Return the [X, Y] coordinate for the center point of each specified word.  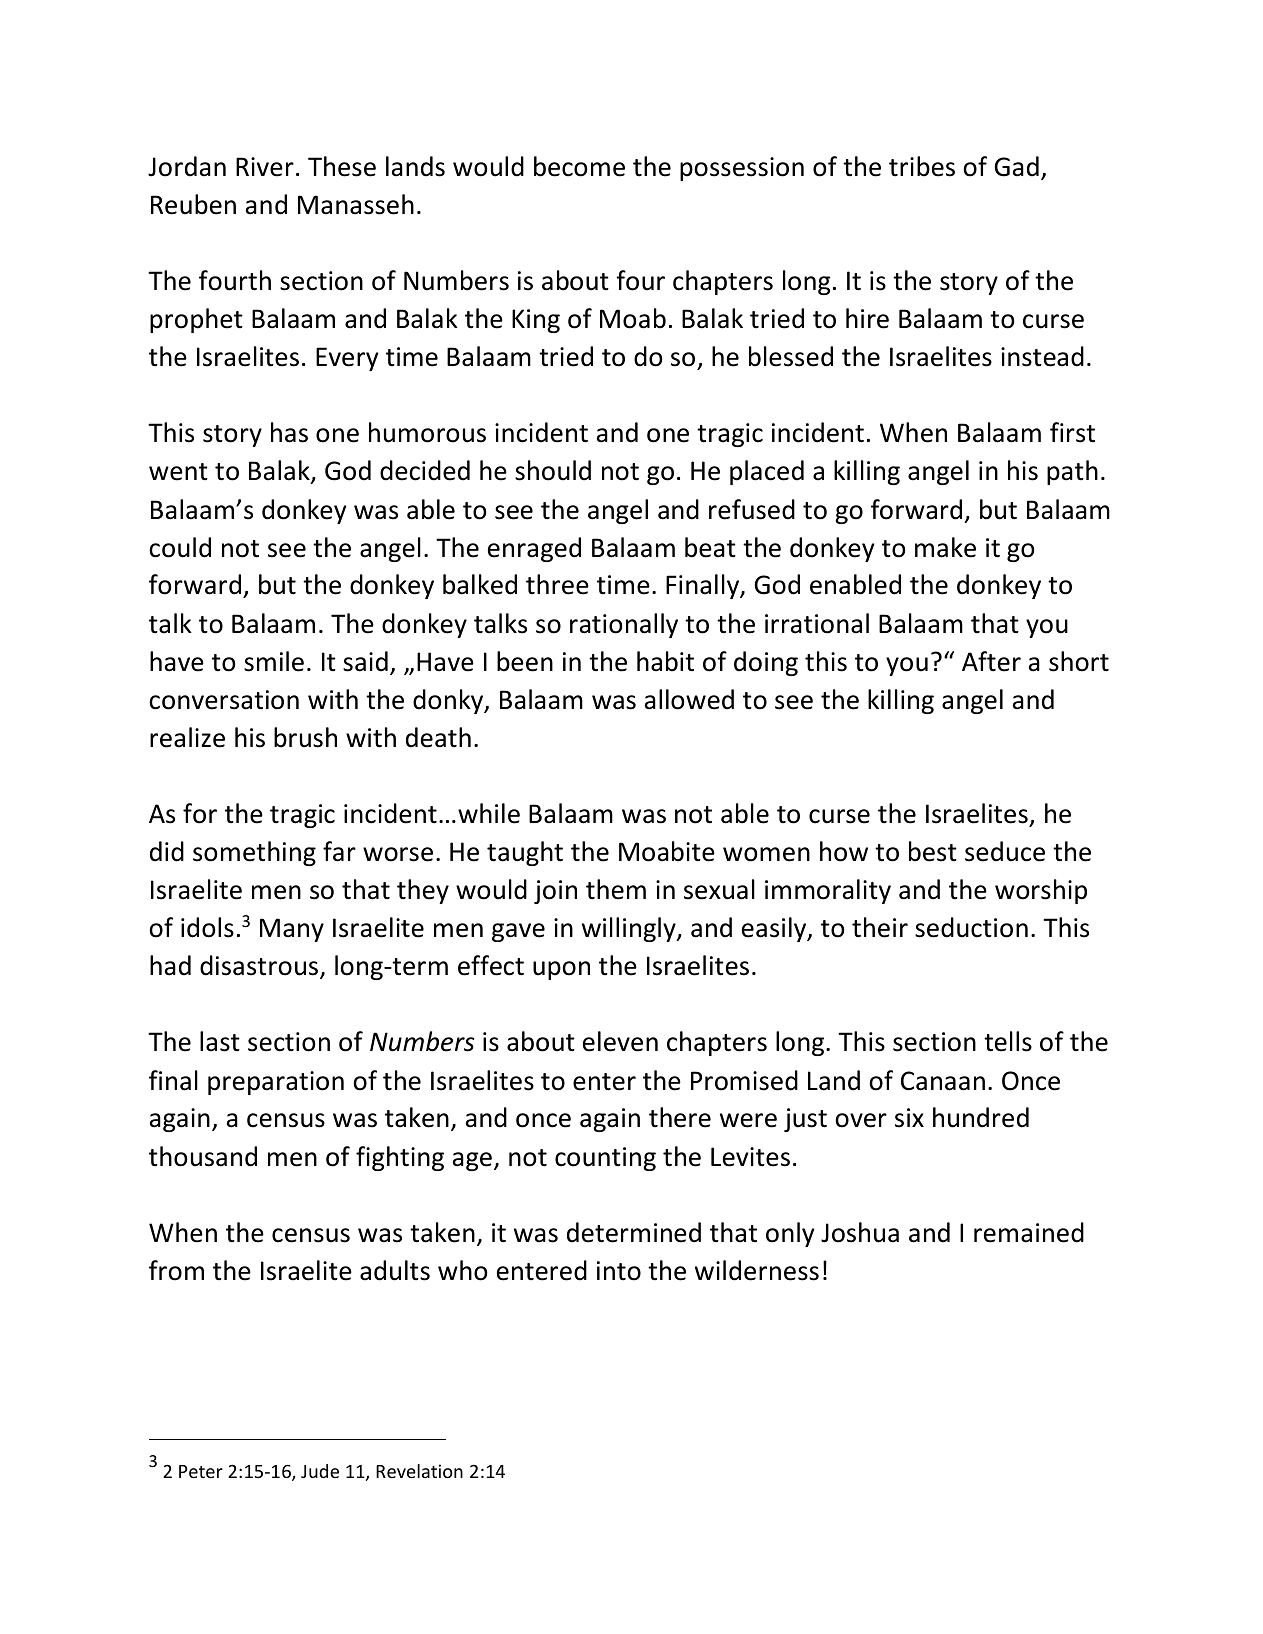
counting [605, 1159]
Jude [320, 1471]
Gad [1017, 166]
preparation [276, 1083]
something [254, 853]
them [616, 889]
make [945, 547]
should [553, 470]
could [180, 547]
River [265, 167]
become [579, 166]
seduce [1005, 851]
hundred [981, 1117]
